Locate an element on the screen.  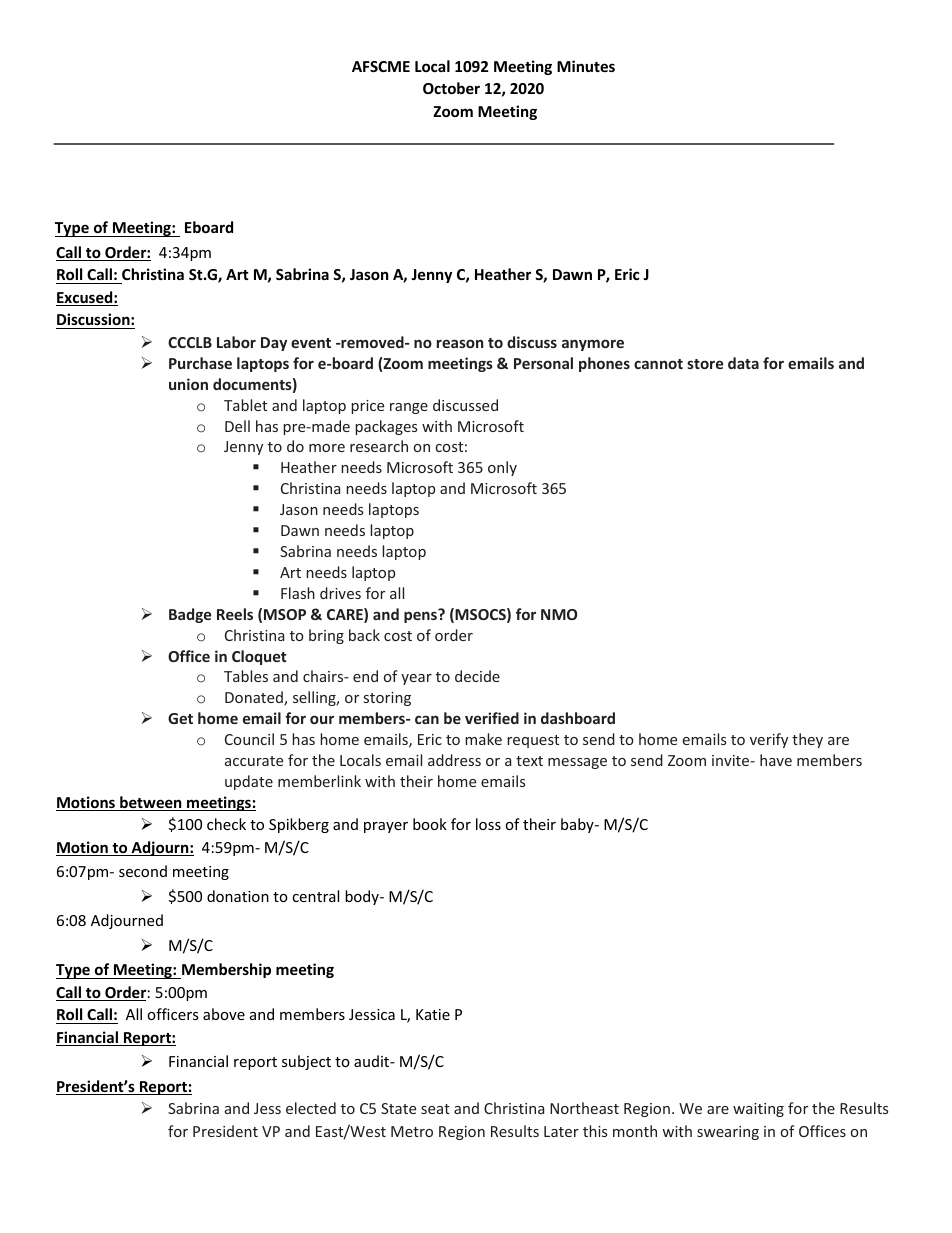
address is located at coordinates (454, 760).
